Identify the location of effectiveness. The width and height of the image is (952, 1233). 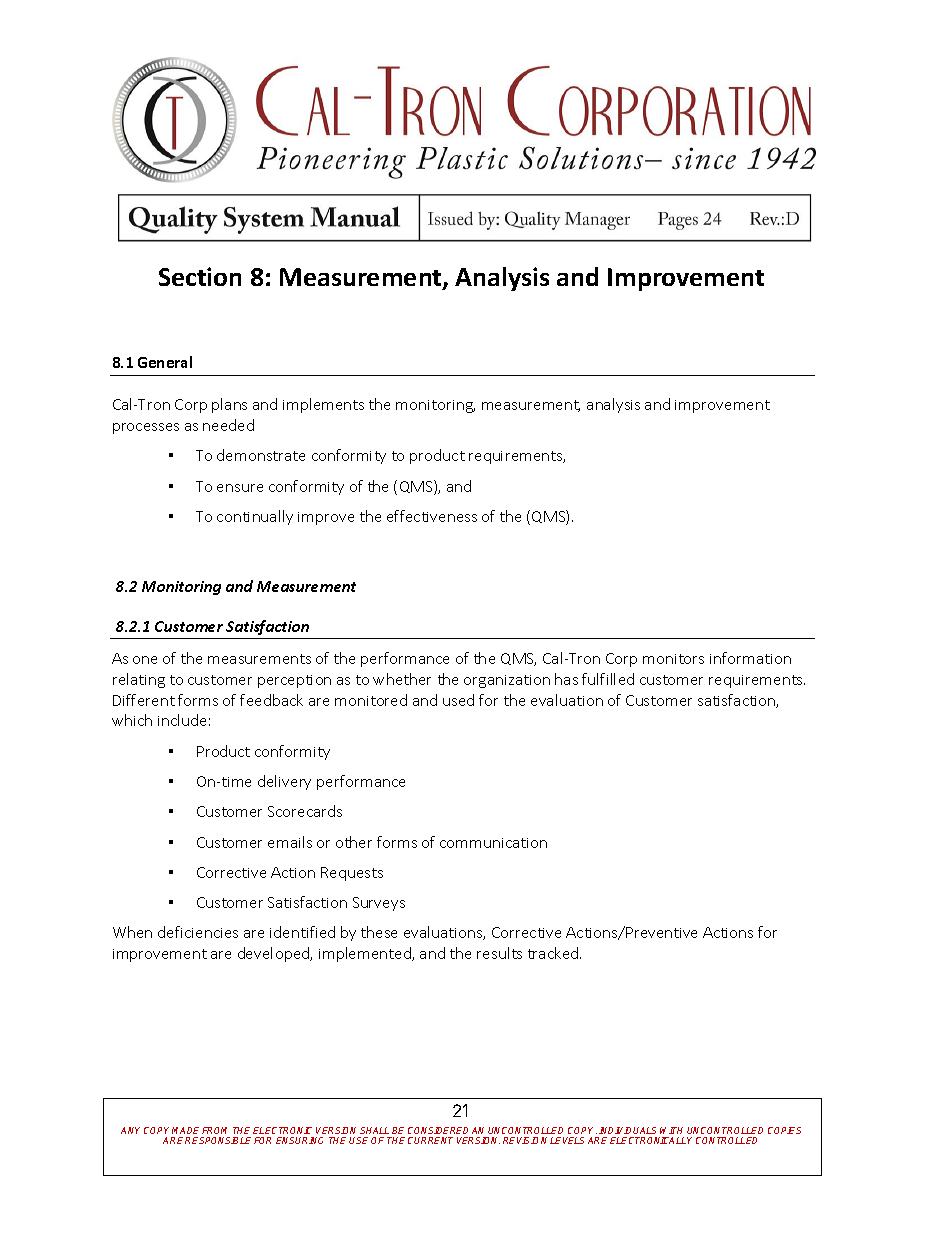
(432, 516).
